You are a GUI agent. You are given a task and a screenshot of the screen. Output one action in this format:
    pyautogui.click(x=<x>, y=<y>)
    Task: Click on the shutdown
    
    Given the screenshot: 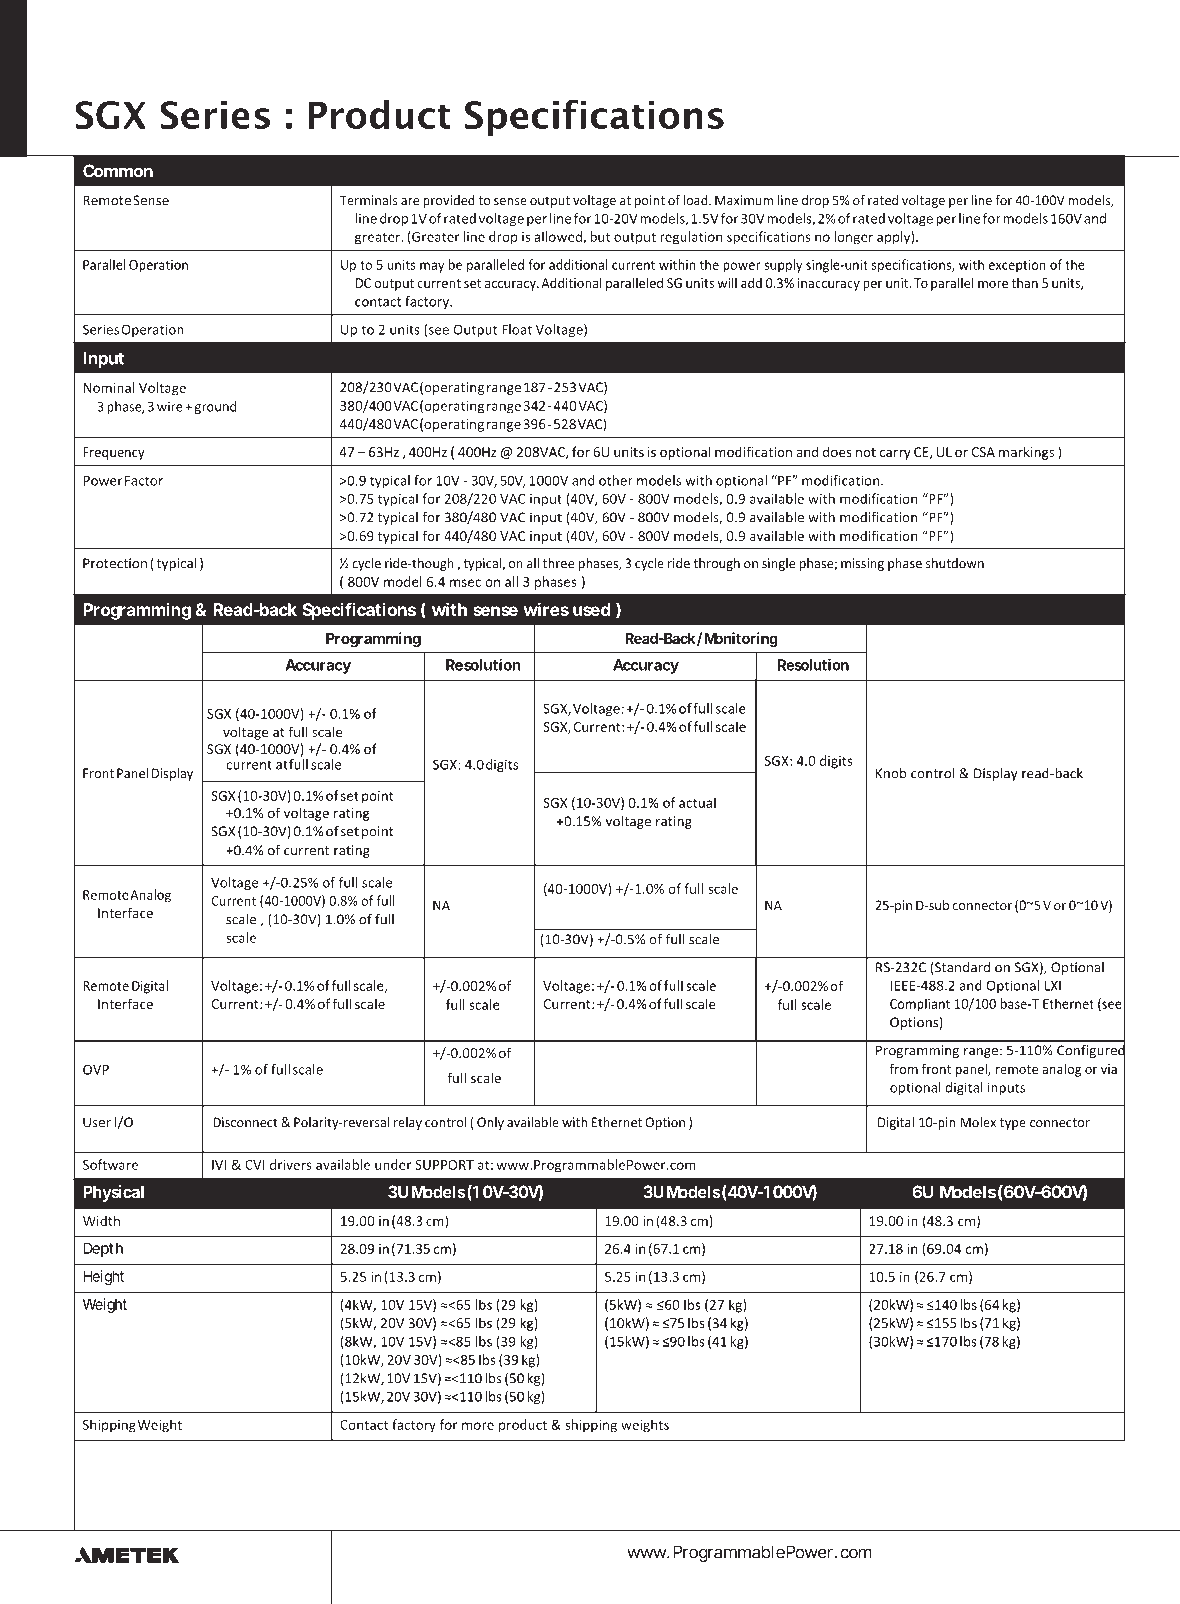 What is the action you would take?
    pyautogui.click(x=955, y=563)
